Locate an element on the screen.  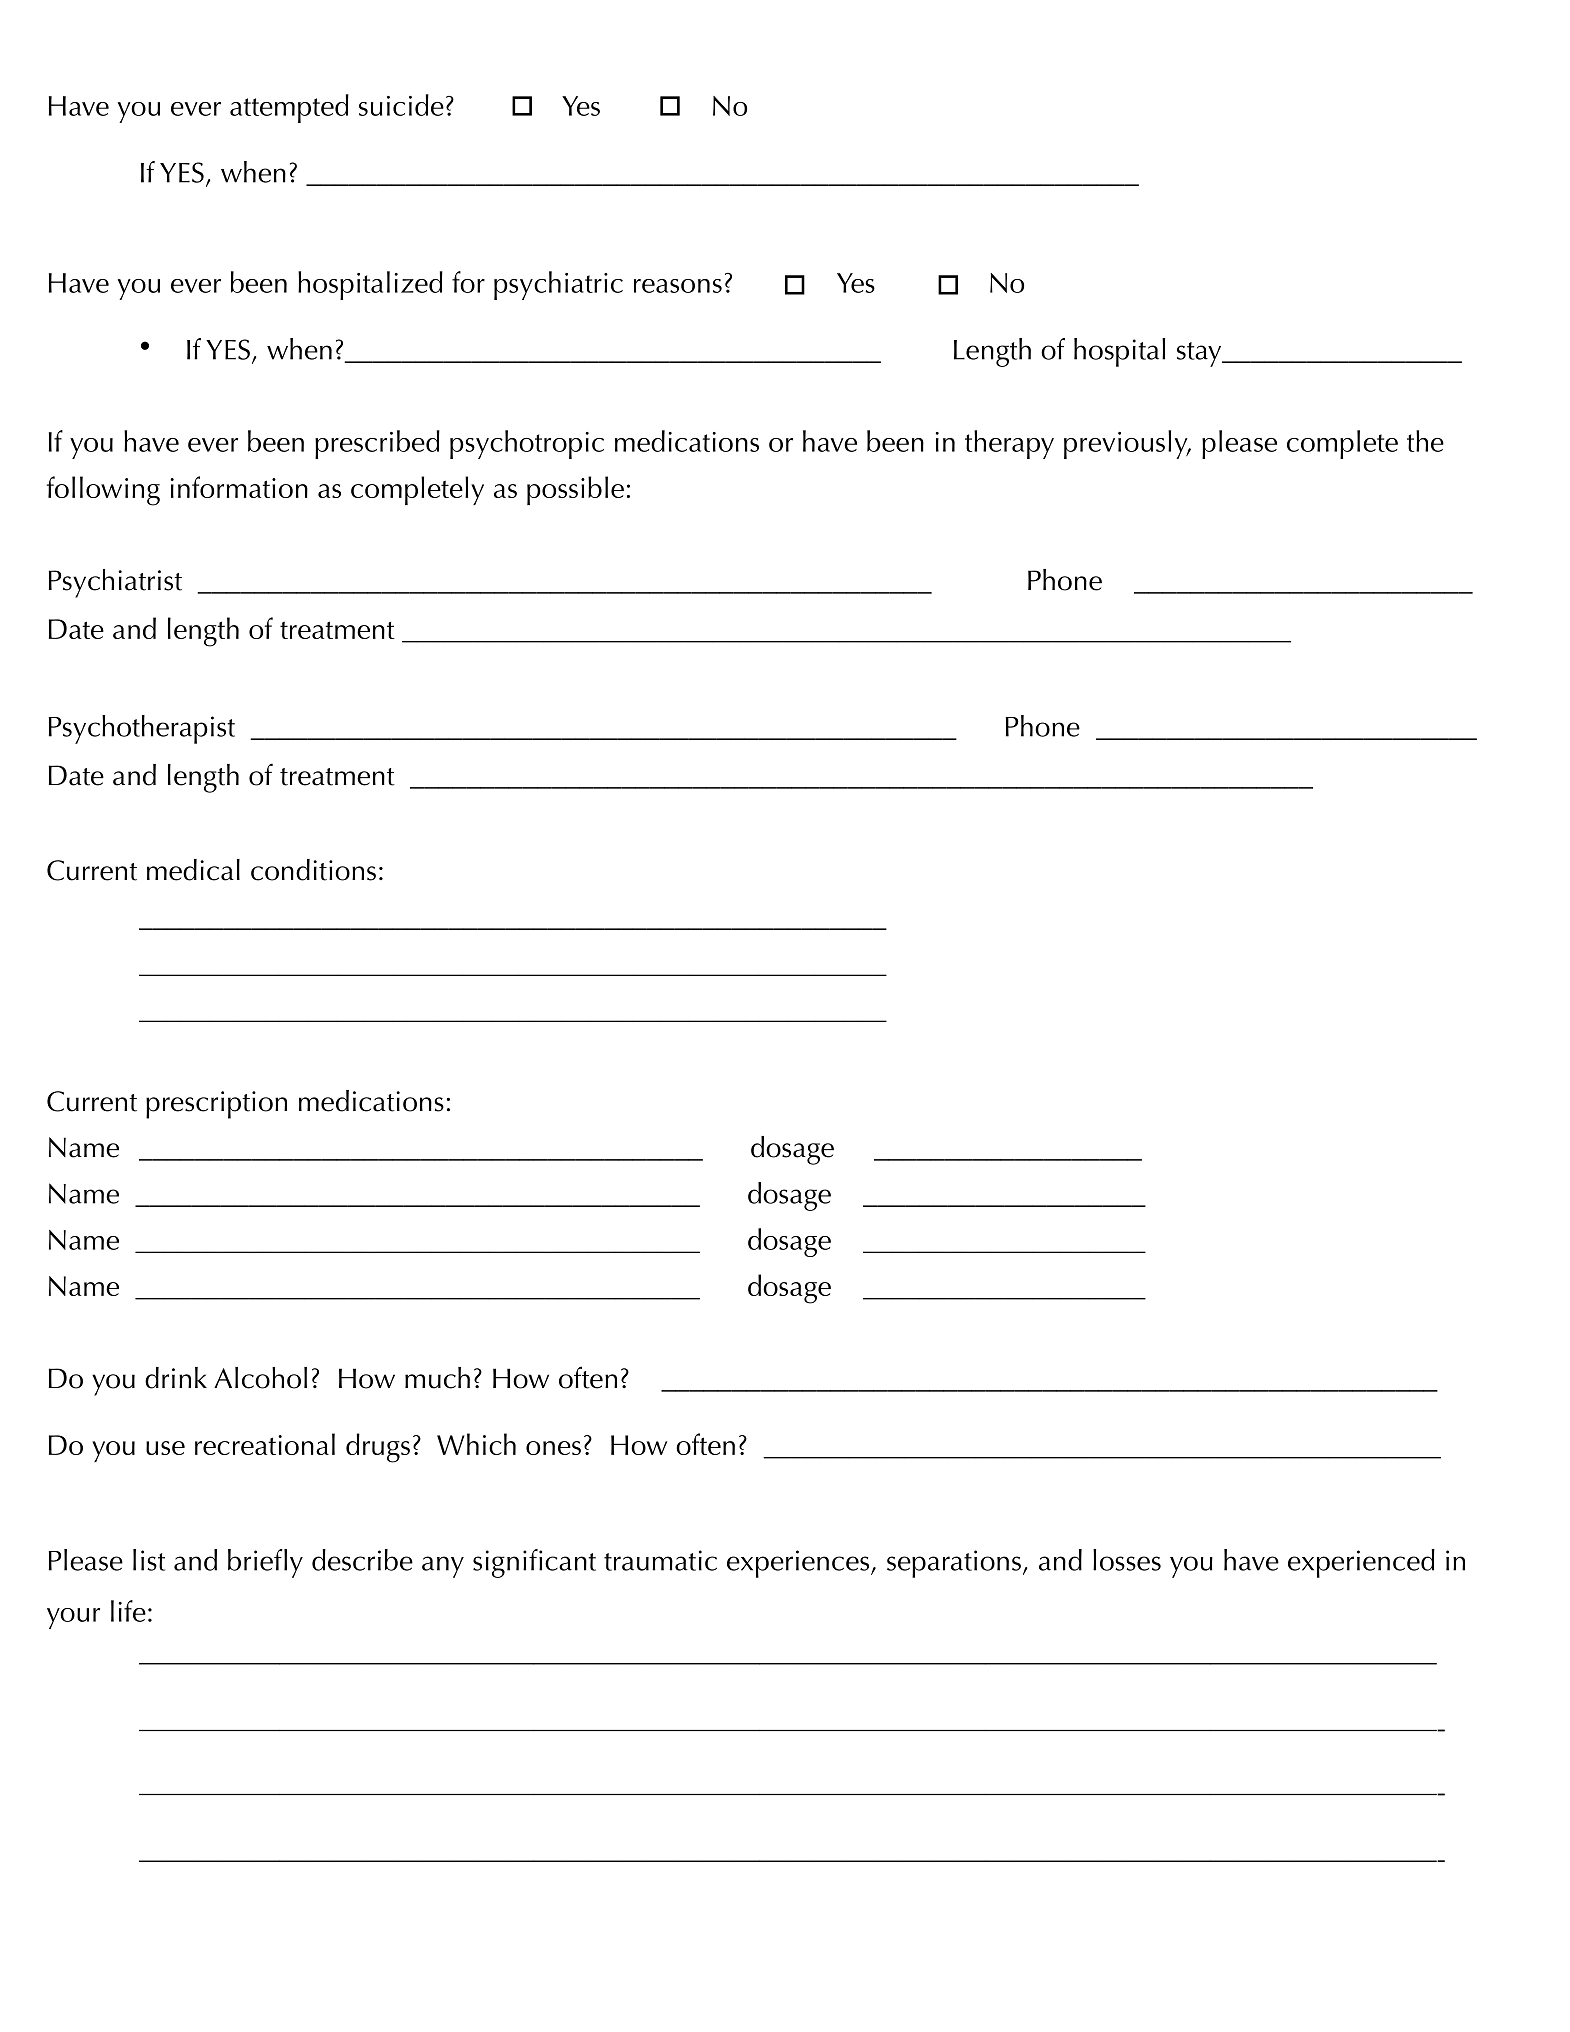
reasons is located at coordinates (678, 286).
